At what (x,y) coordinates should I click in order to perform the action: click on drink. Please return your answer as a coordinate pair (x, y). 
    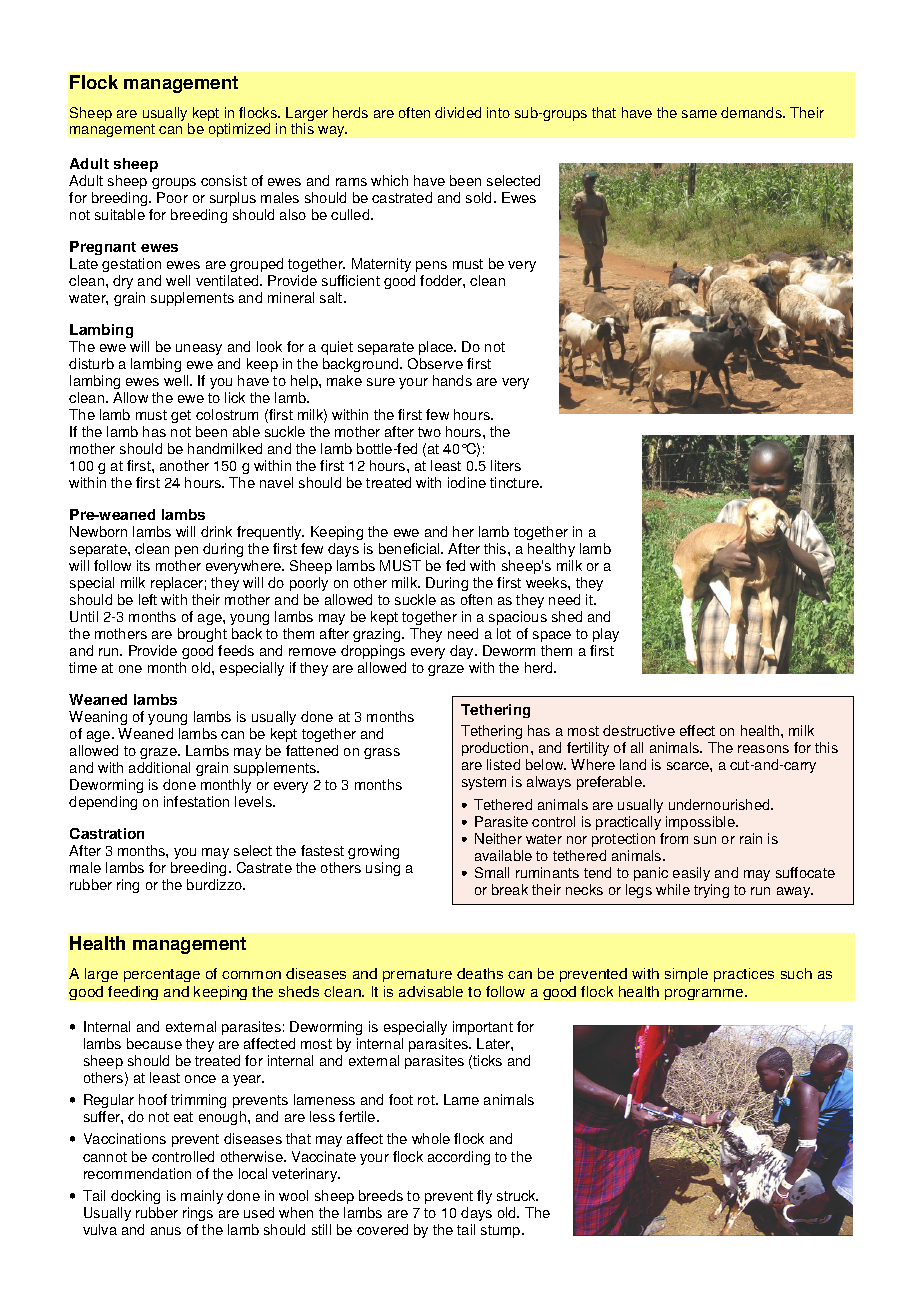
    Looking at the image, I should click on (216, 531).
